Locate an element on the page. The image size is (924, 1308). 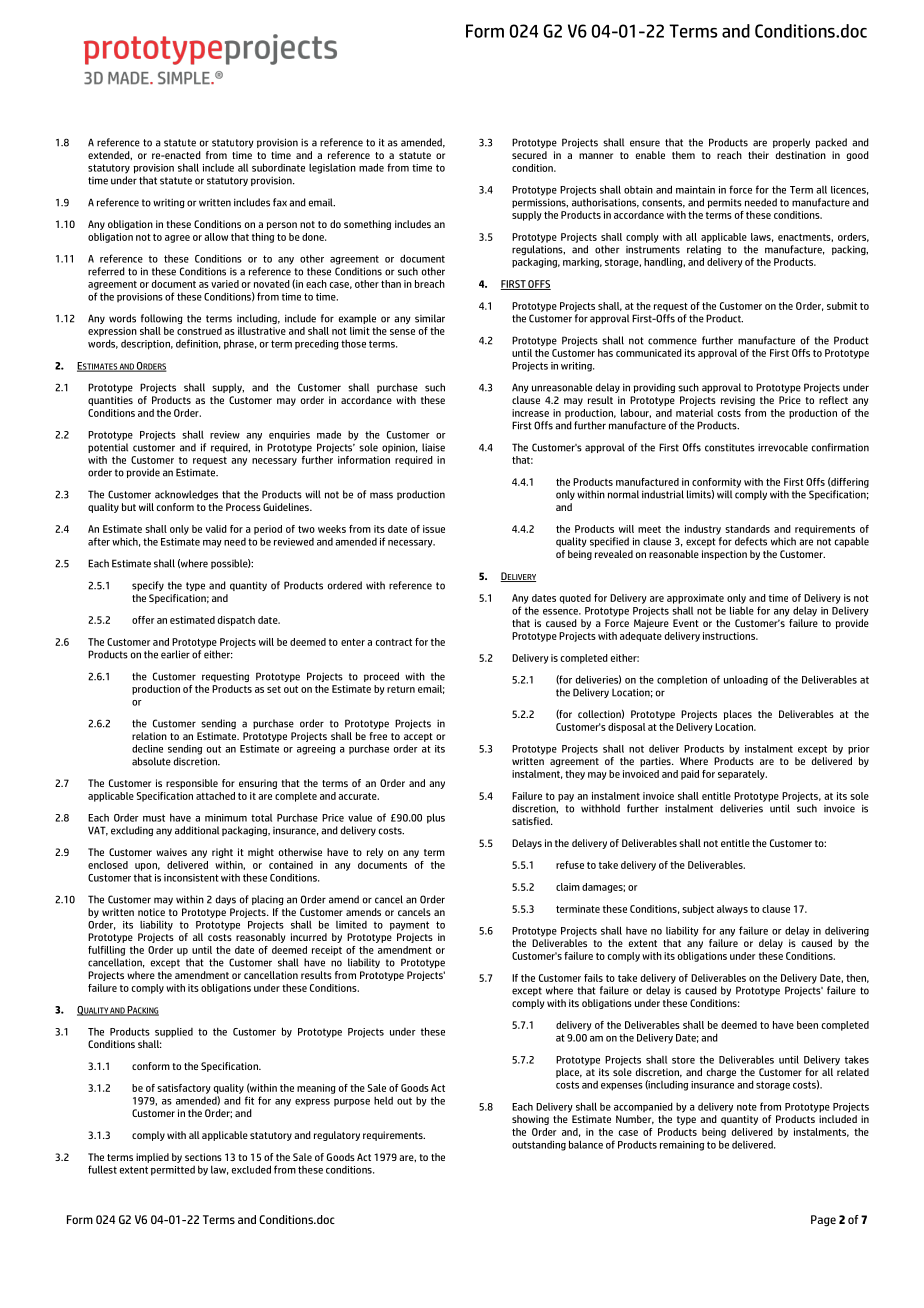
their is located at coordinates (758, 155).
